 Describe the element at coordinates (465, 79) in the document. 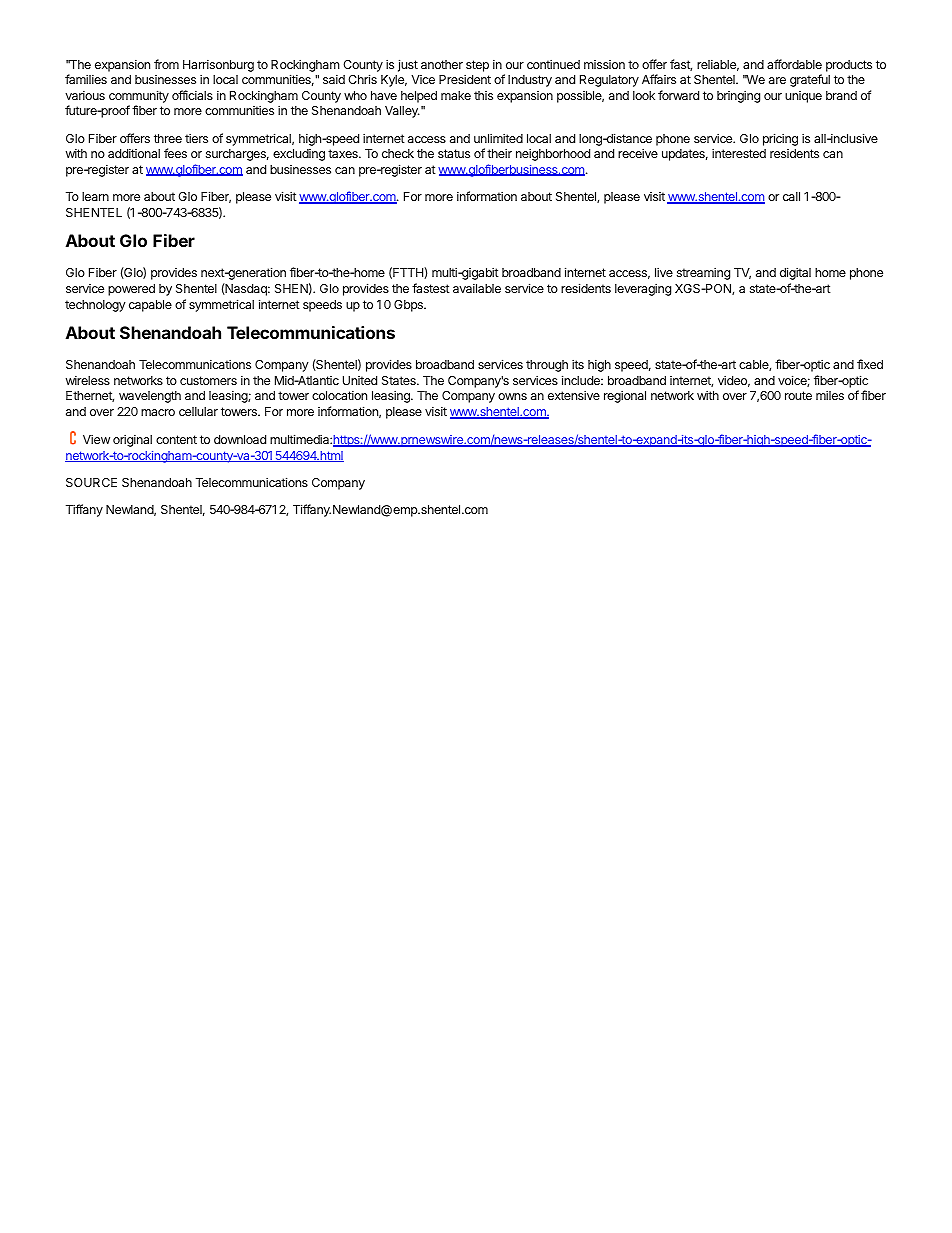

I see `President` at that location.
